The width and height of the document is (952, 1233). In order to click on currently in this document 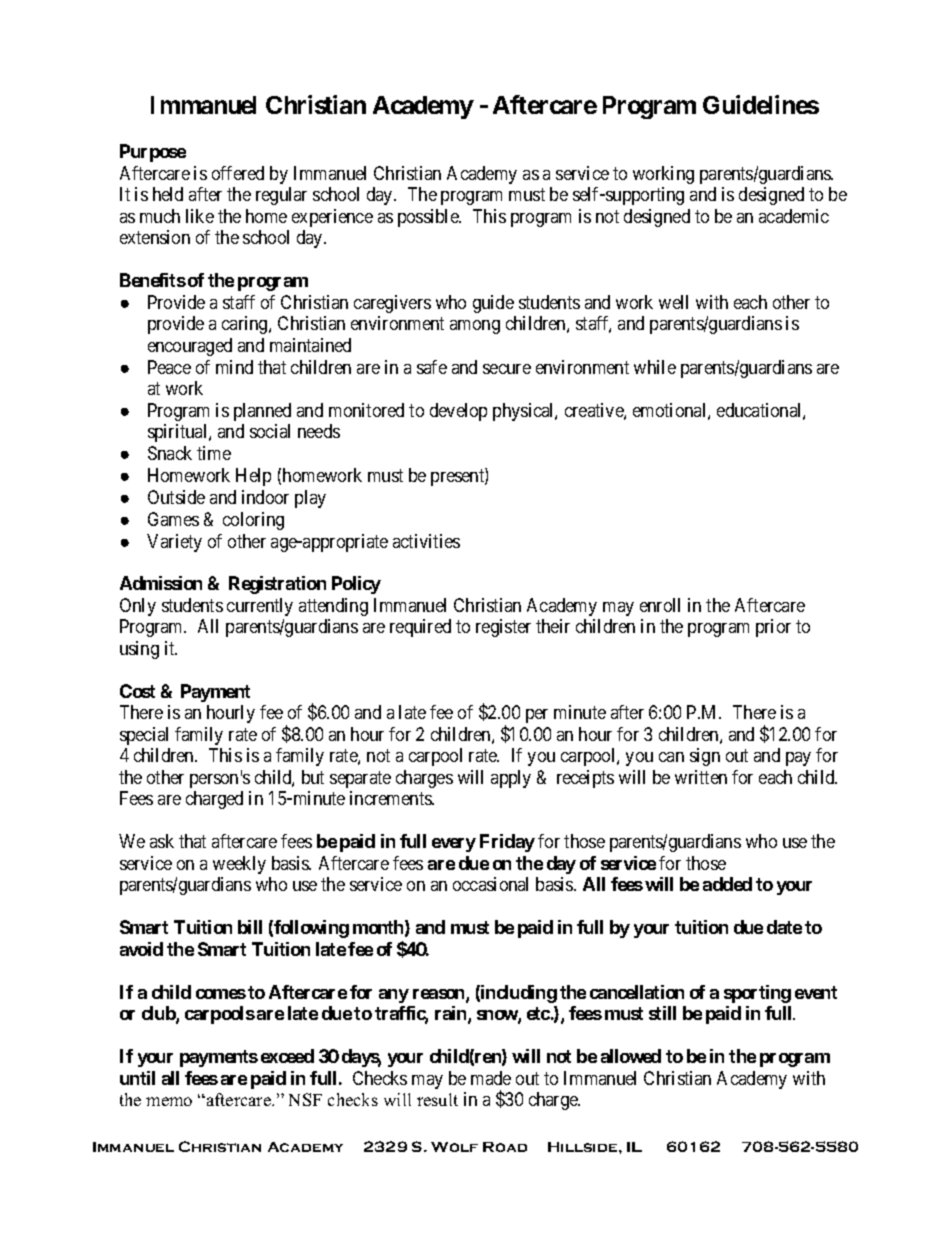, I will do `click(260, 607)`.
